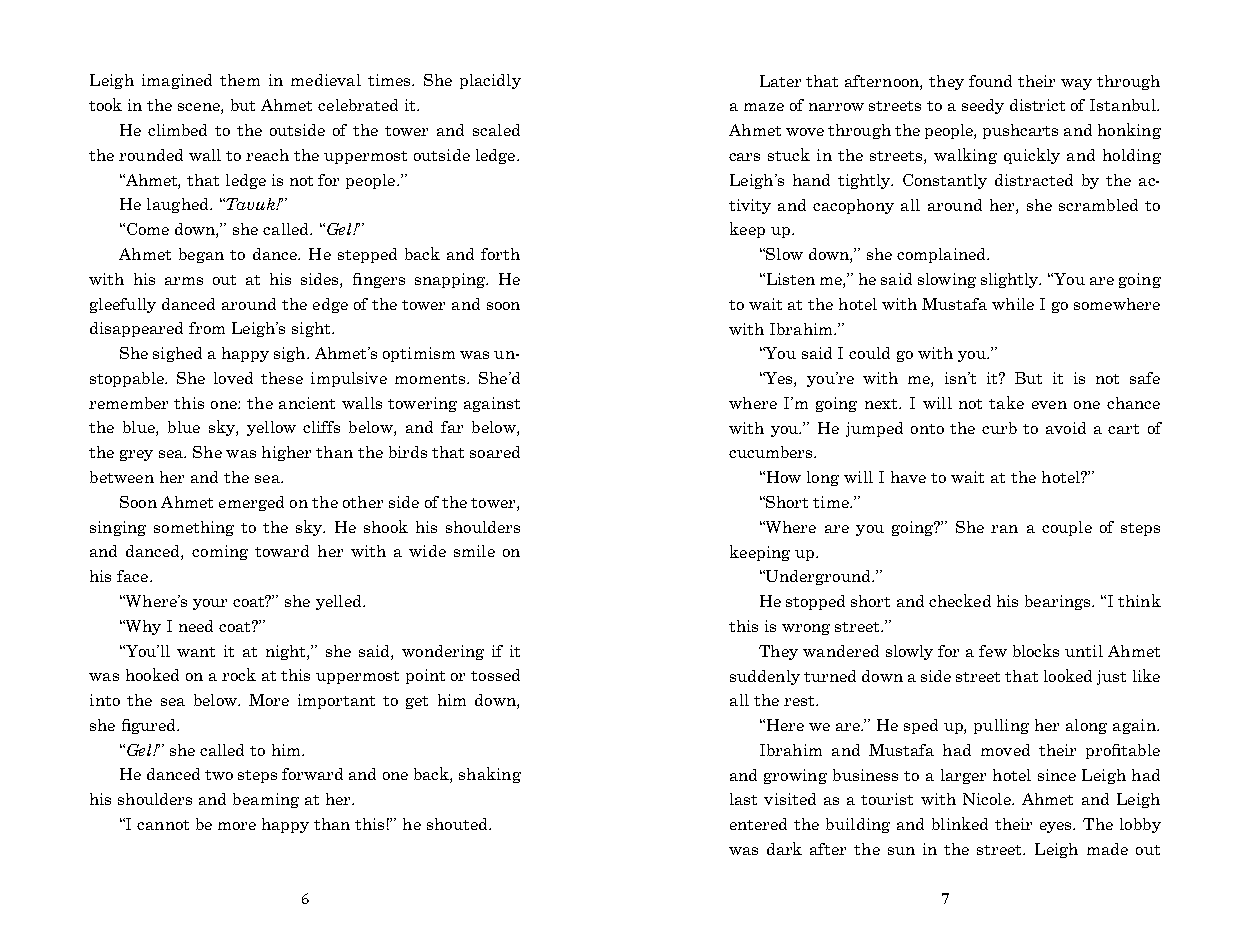 The width and height of the screenshot is (1250, 952). I want to click on entered, so click(758, 824).
